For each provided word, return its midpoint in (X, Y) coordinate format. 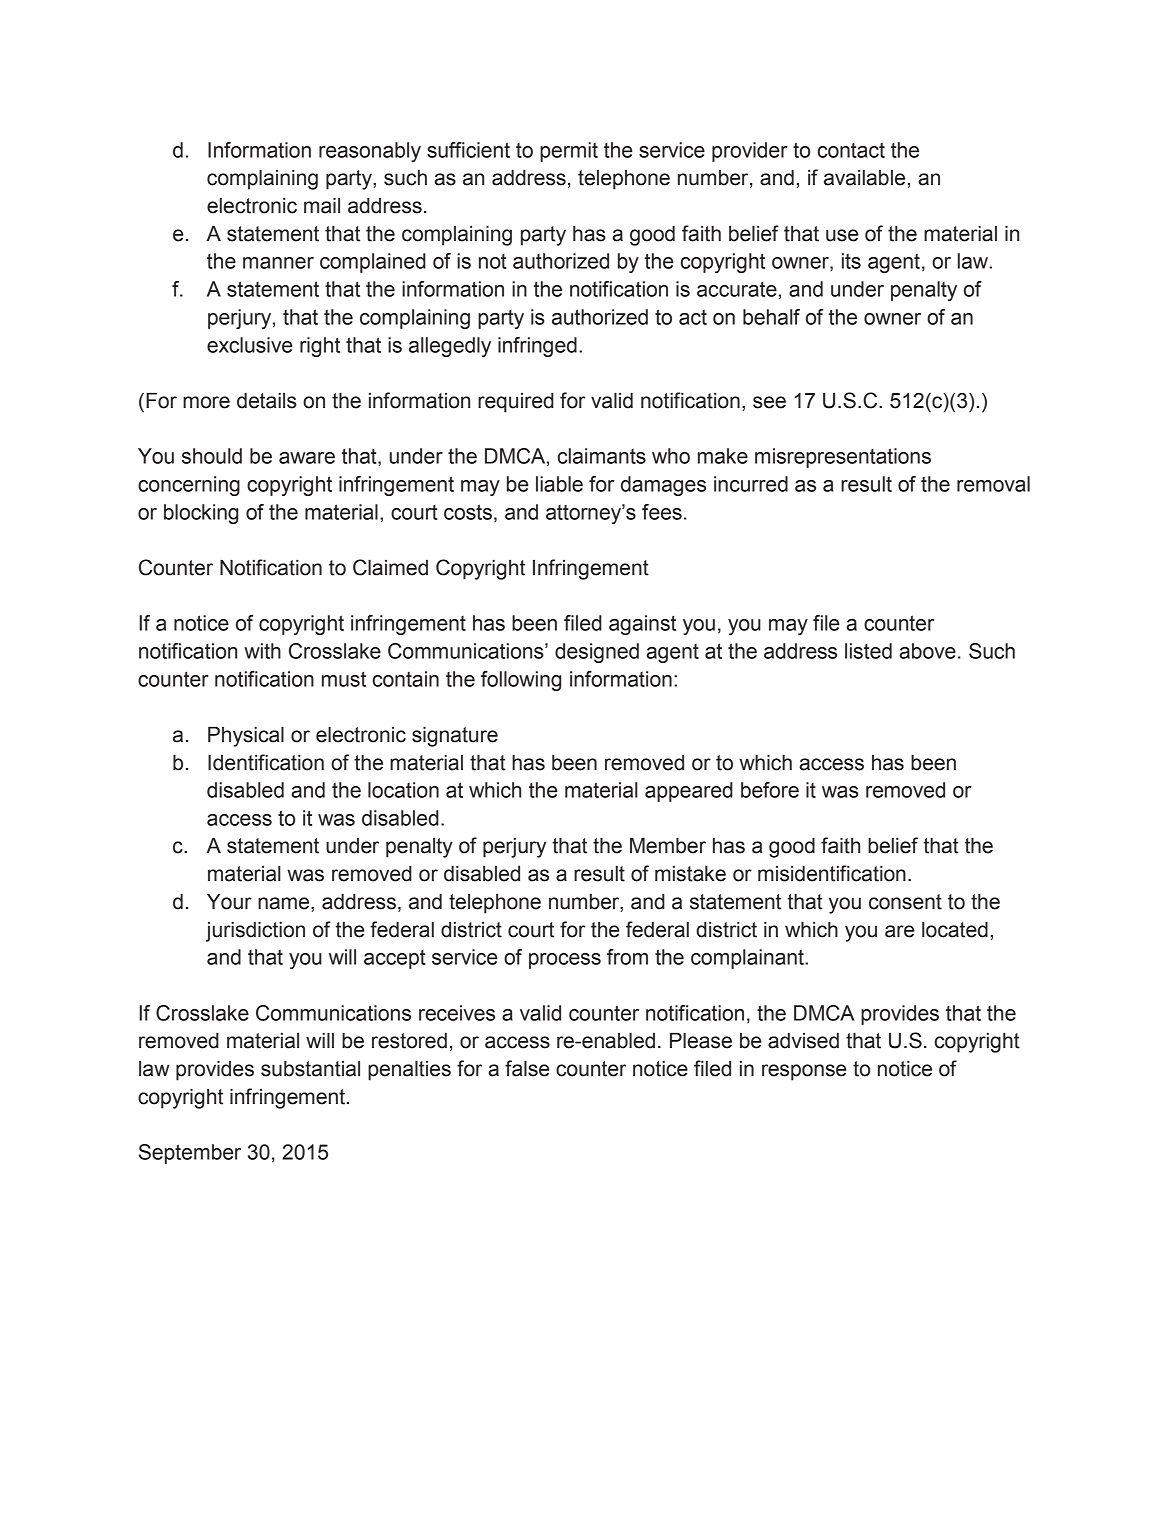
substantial (310, 1069)
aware (307, 458)
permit (569, 152)
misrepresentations (843, 458)
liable (559, 484)
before (770, 790)
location (403, 790)
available (864, 178)
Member (668, 846)
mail (322, 206)
